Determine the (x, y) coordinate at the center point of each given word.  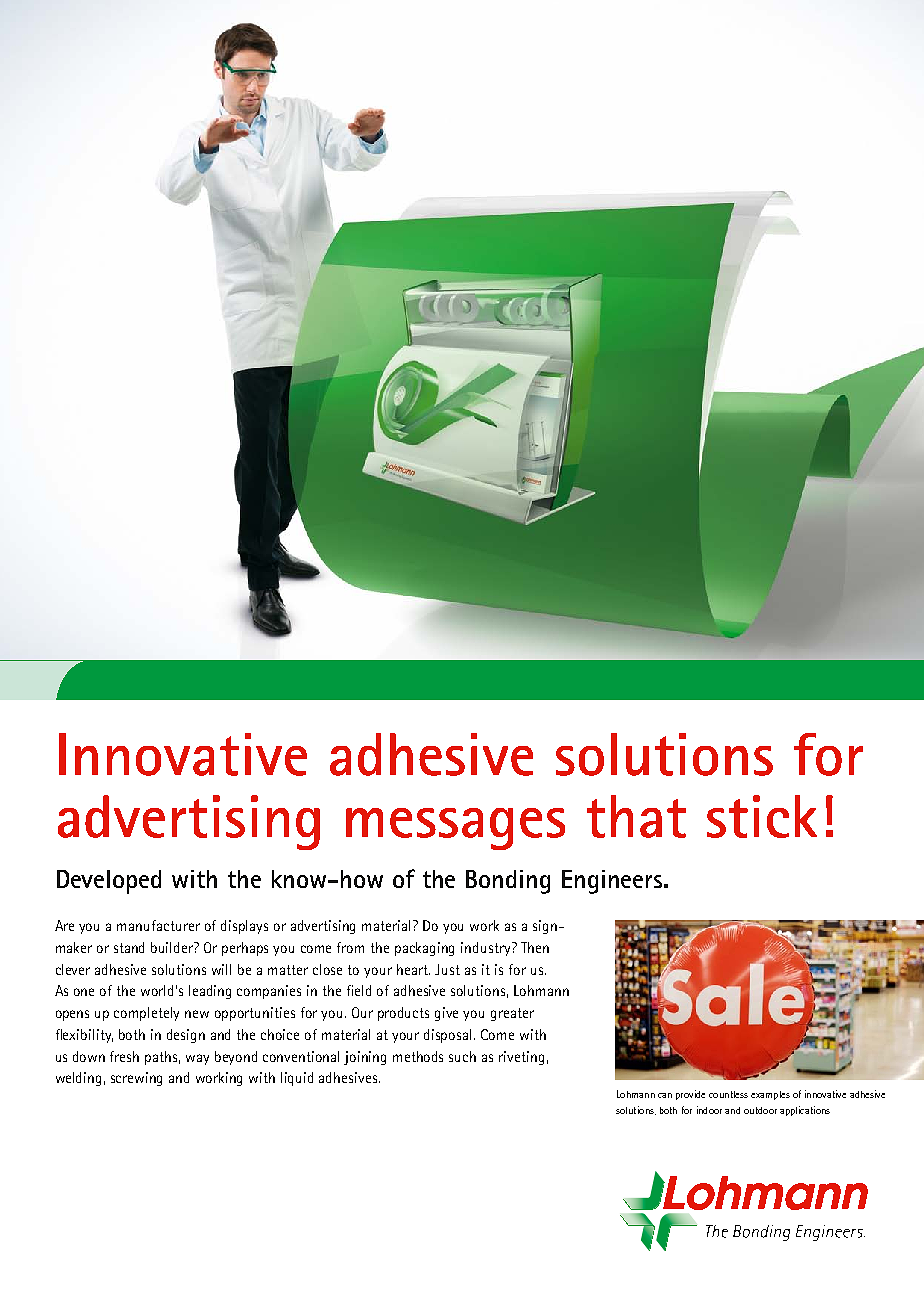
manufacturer (158, 925)
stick (762, 816)
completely (146, 1014)
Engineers (613, 882)
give (446, 1014)
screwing (136, 1079)
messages (455, 829)
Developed (109, 882)
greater (512, 1014)
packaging (424, 949)
